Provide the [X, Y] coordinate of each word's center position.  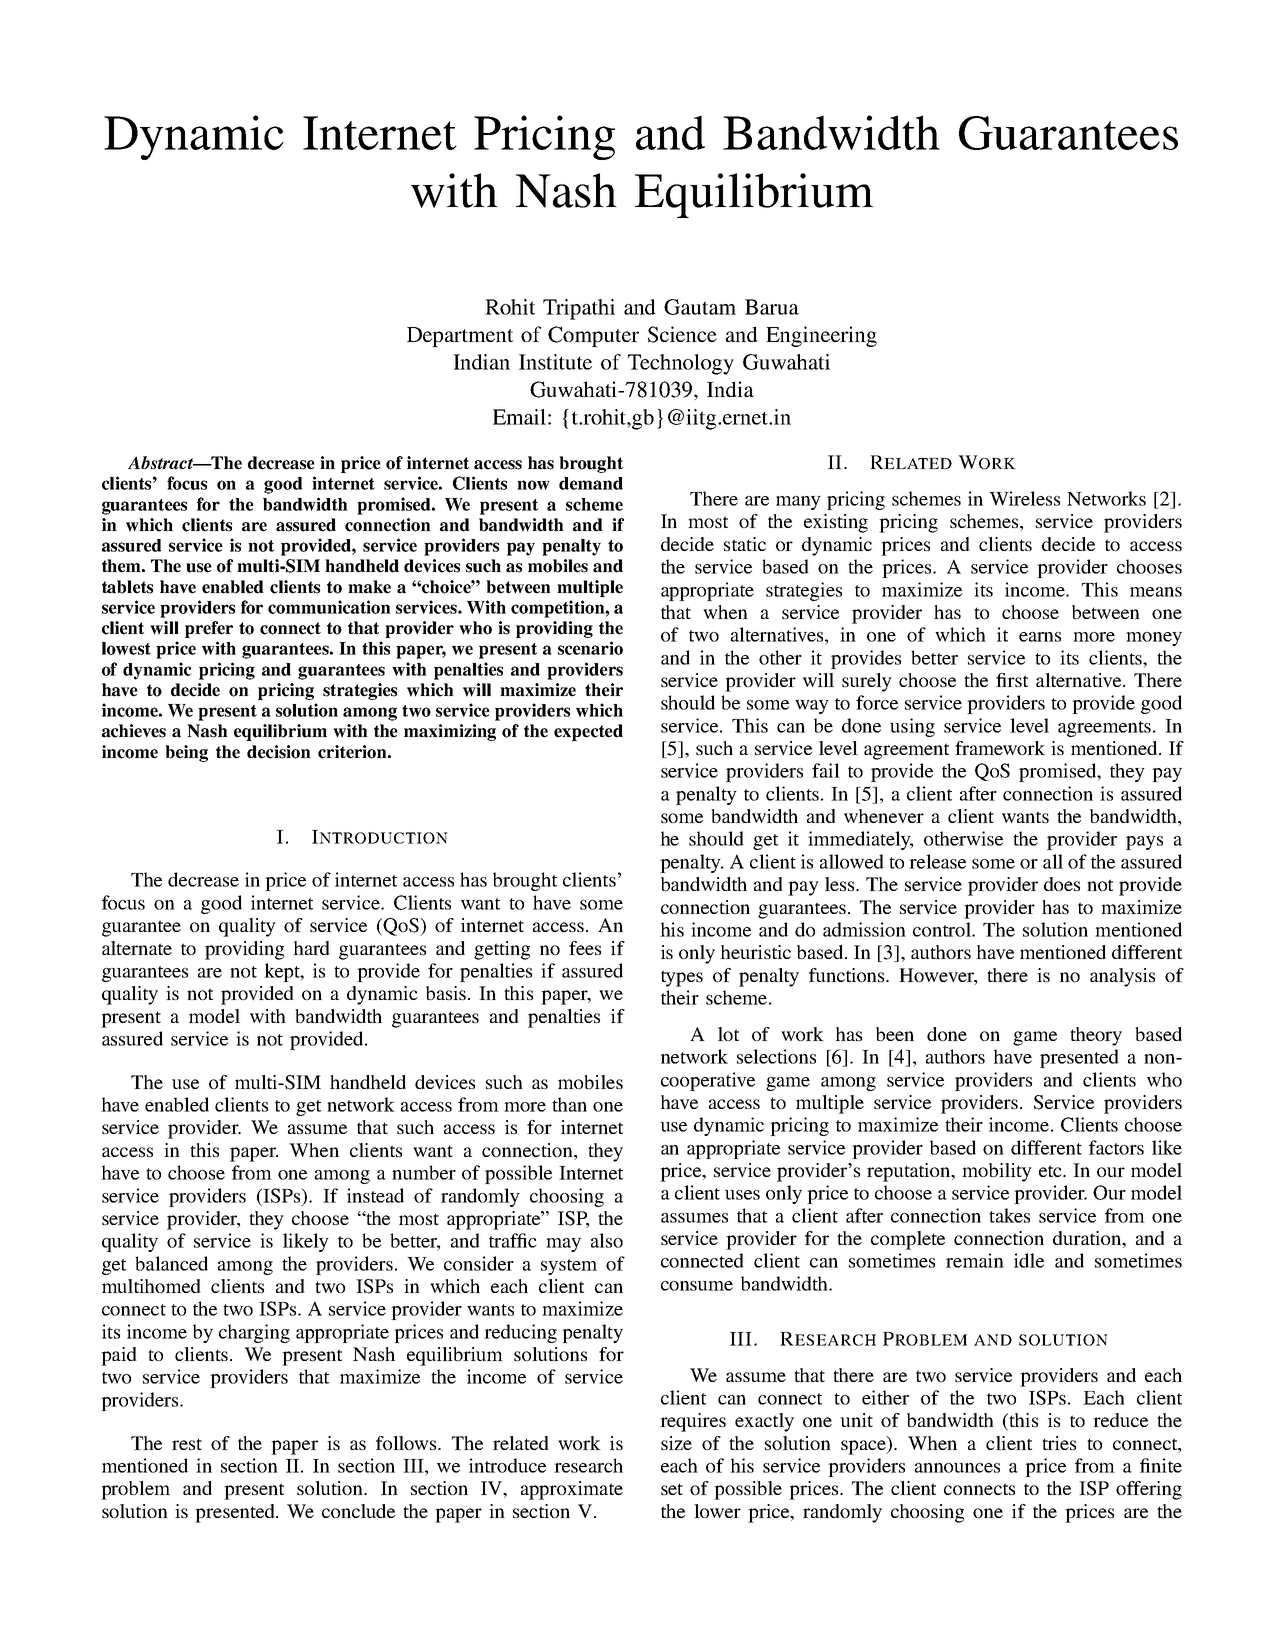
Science [682, 334]
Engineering [821, 336]
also [607, 1240]
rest [187, 1444]
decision [279, 752]
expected [588, 732]
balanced [171, 1263]
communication [329, 607]
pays [1144, 843]
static [745, 544]
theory [1096, 1036]
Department [460, 337]
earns [1040, 637]
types [682, 978]
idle [1029, 1260]
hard [311, 948]
